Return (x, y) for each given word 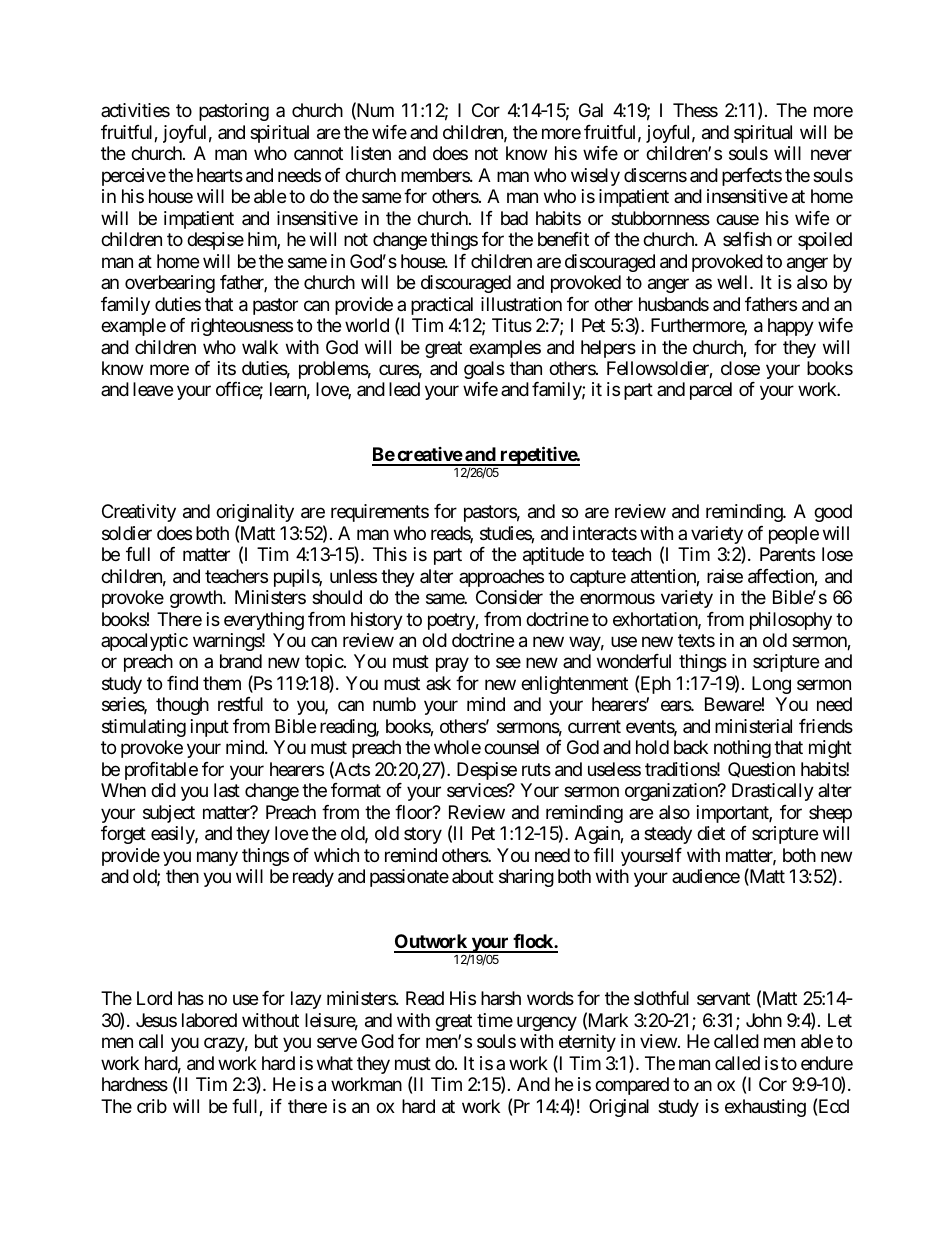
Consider (509, 597)
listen (371, 153)
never (831, 155)
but (266, 1041)
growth (197, 599)
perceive (134, 177)
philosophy (791, 621)
